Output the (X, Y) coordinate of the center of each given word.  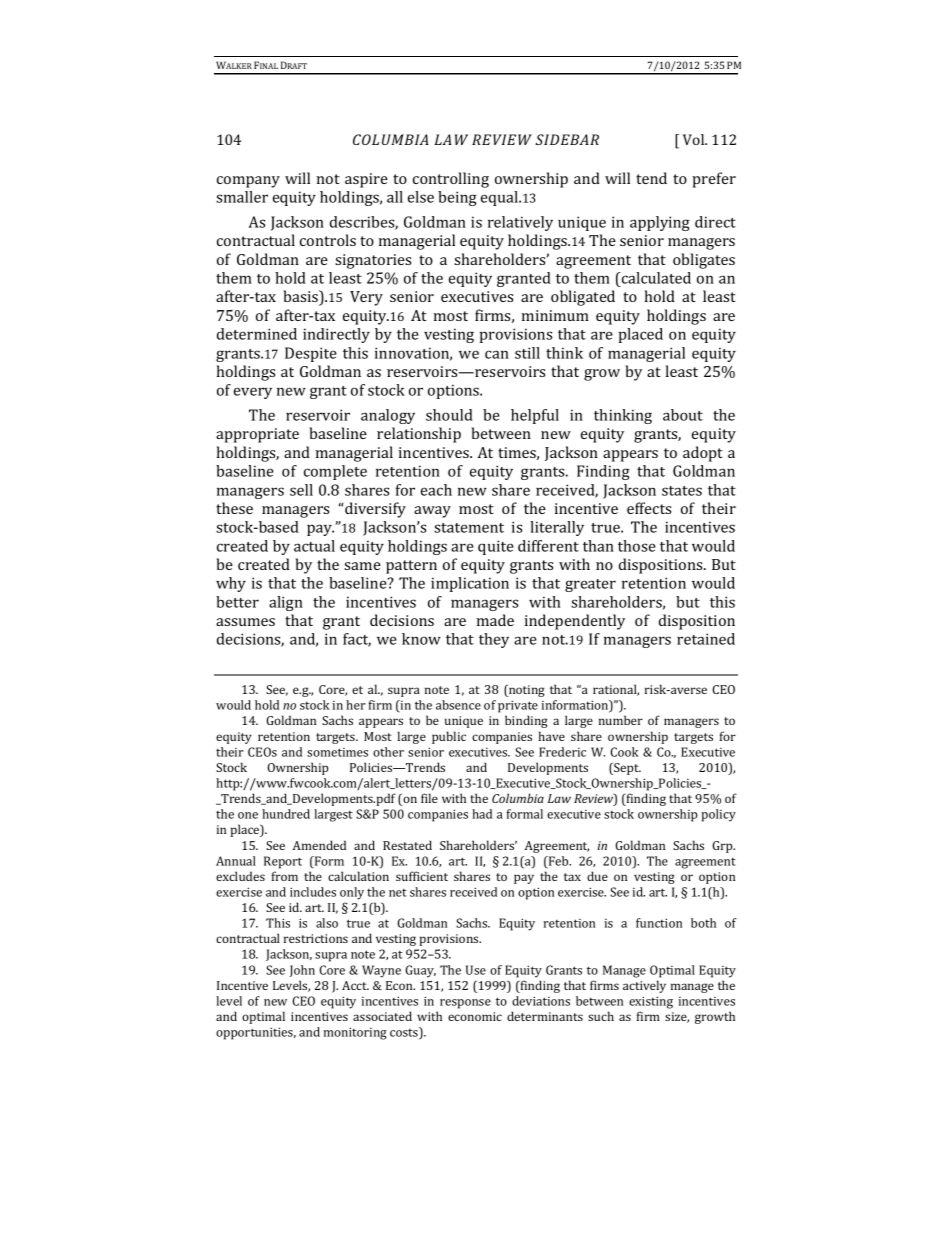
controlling (451, 180)
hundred (286, 814)
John (302, 971)
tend (651, 178)
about (683, 415)
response (465, 1004)
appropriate (257, 435)
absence (458, 705)
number (621, 720)
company (248, 182)
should (449, 415)
